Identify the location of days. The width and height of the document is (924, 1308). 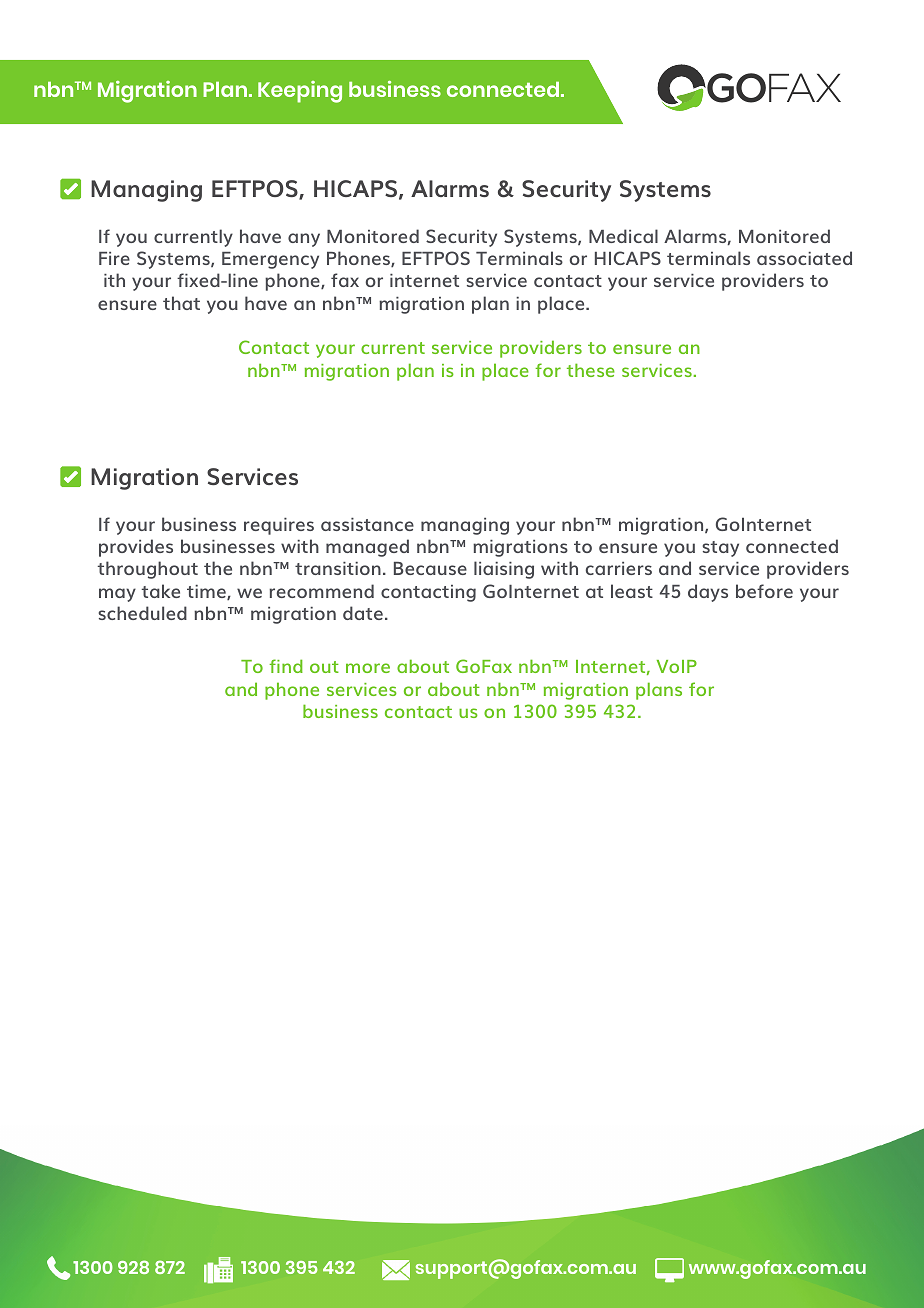
(708, 593).
